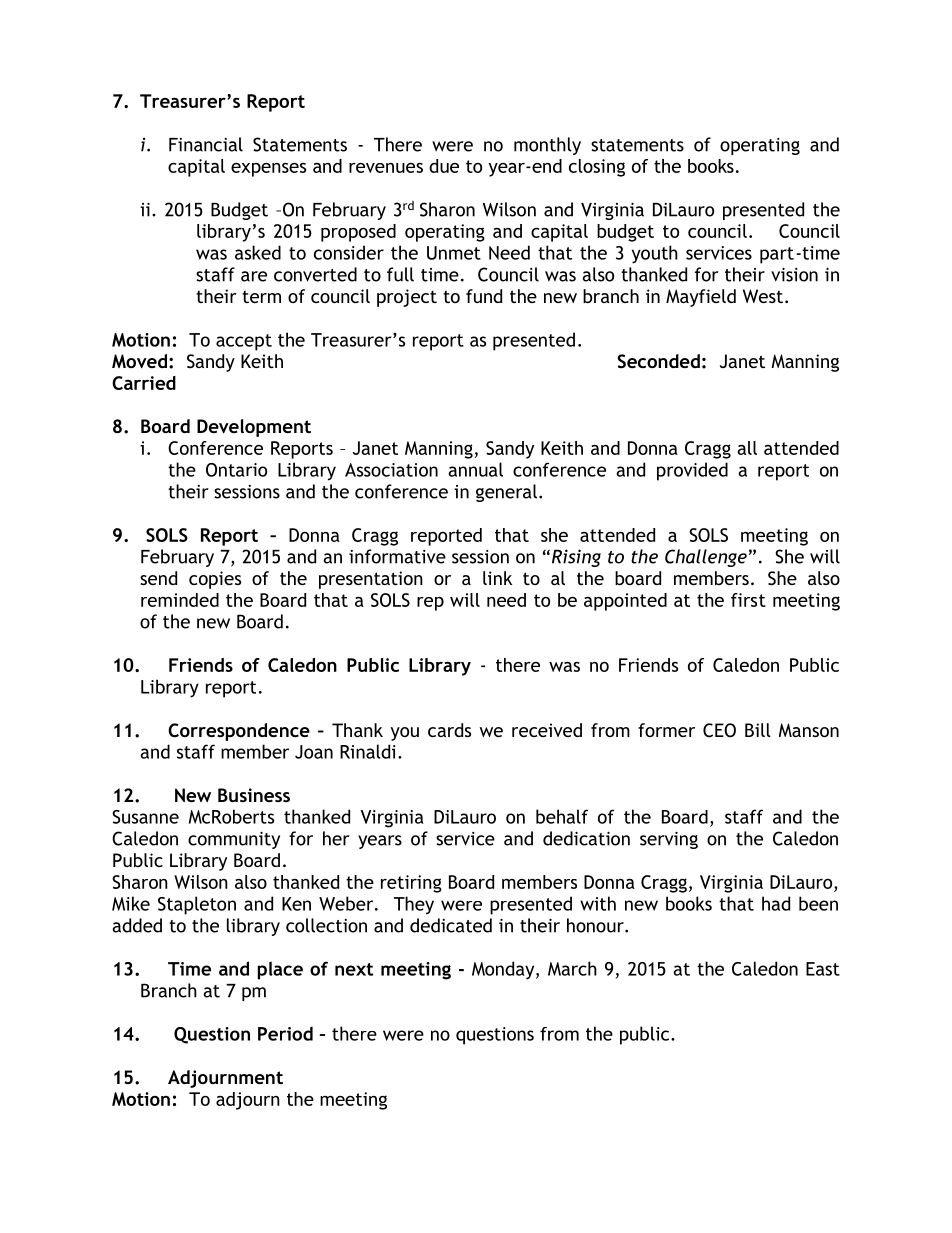 The image size is (952, 1233). I want to click on due, so click(444, 166).
